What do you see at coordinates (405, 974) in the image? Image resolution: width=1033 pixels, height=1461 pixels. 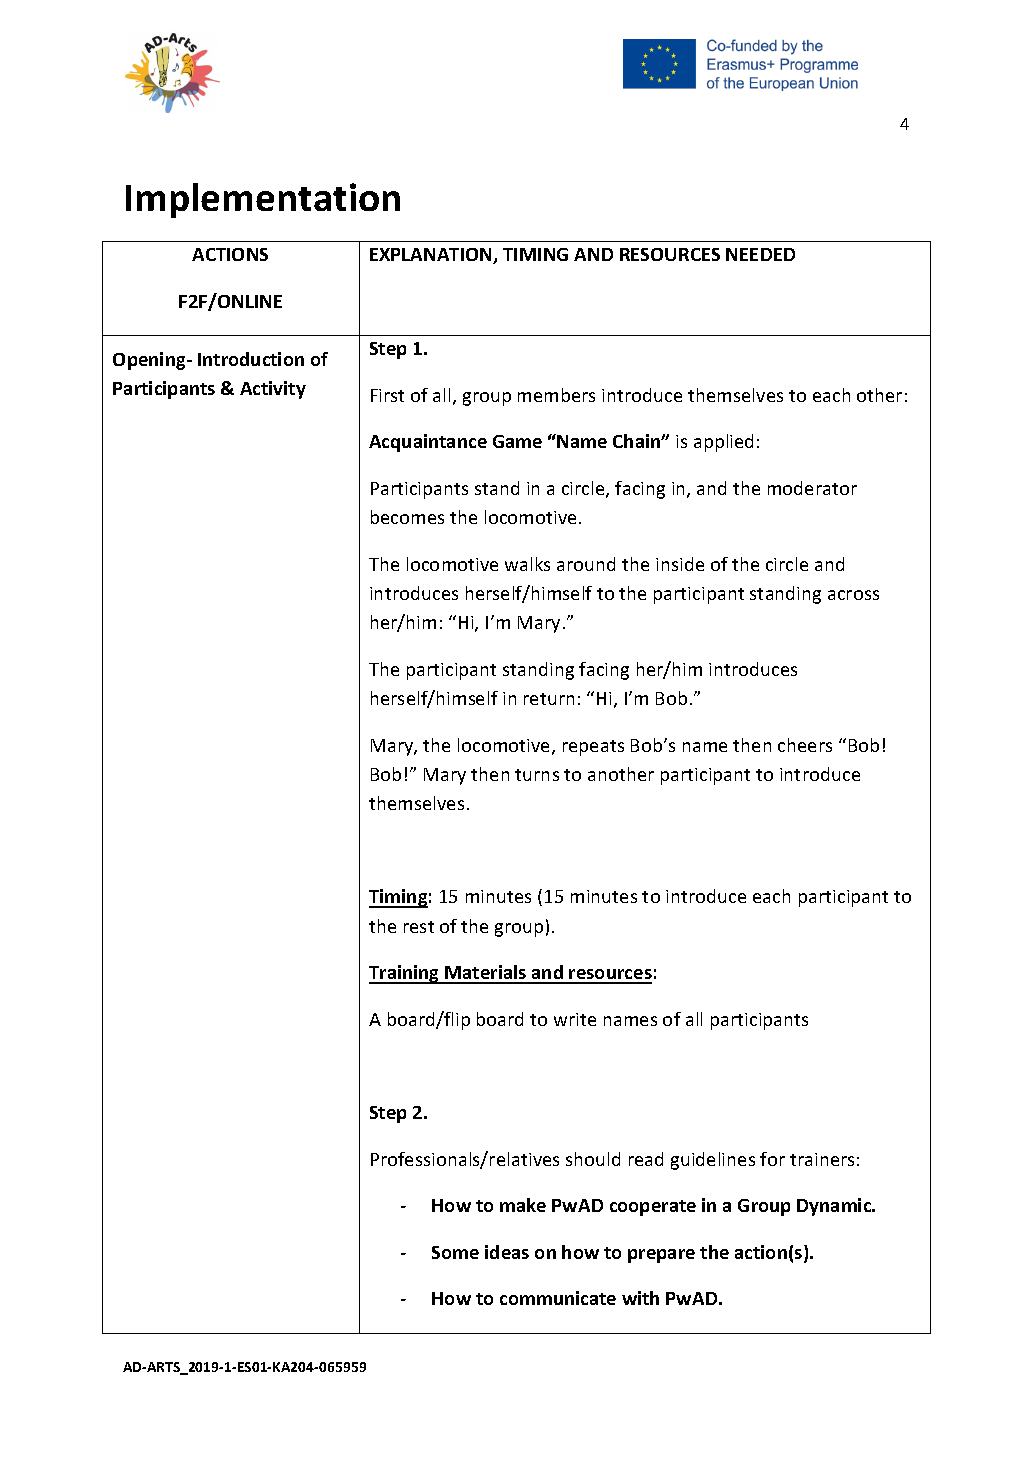 I see `Training` at bounding box center [405, 974].
